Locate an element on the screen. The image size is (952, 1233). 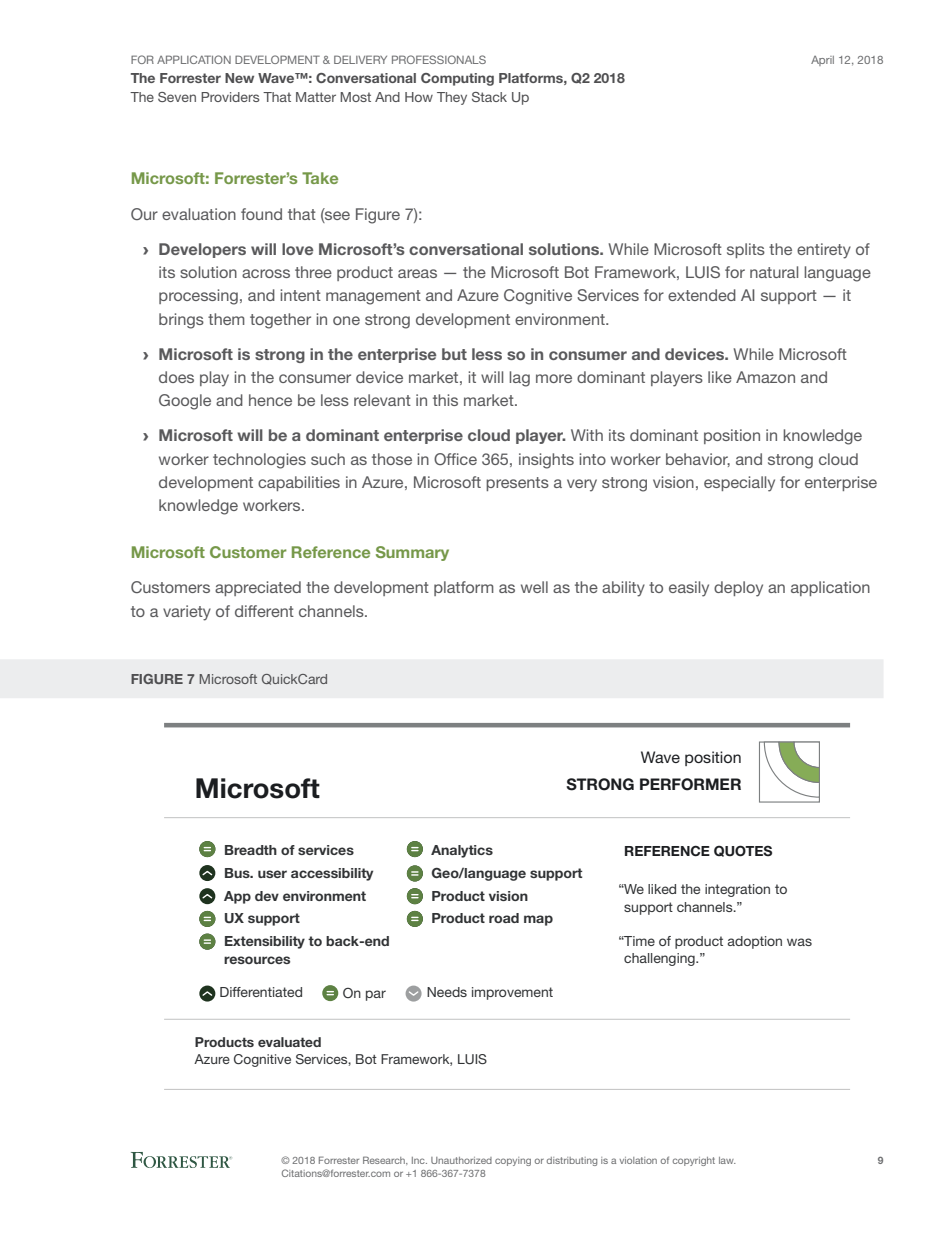
together is located at coordinates (280, 321).
